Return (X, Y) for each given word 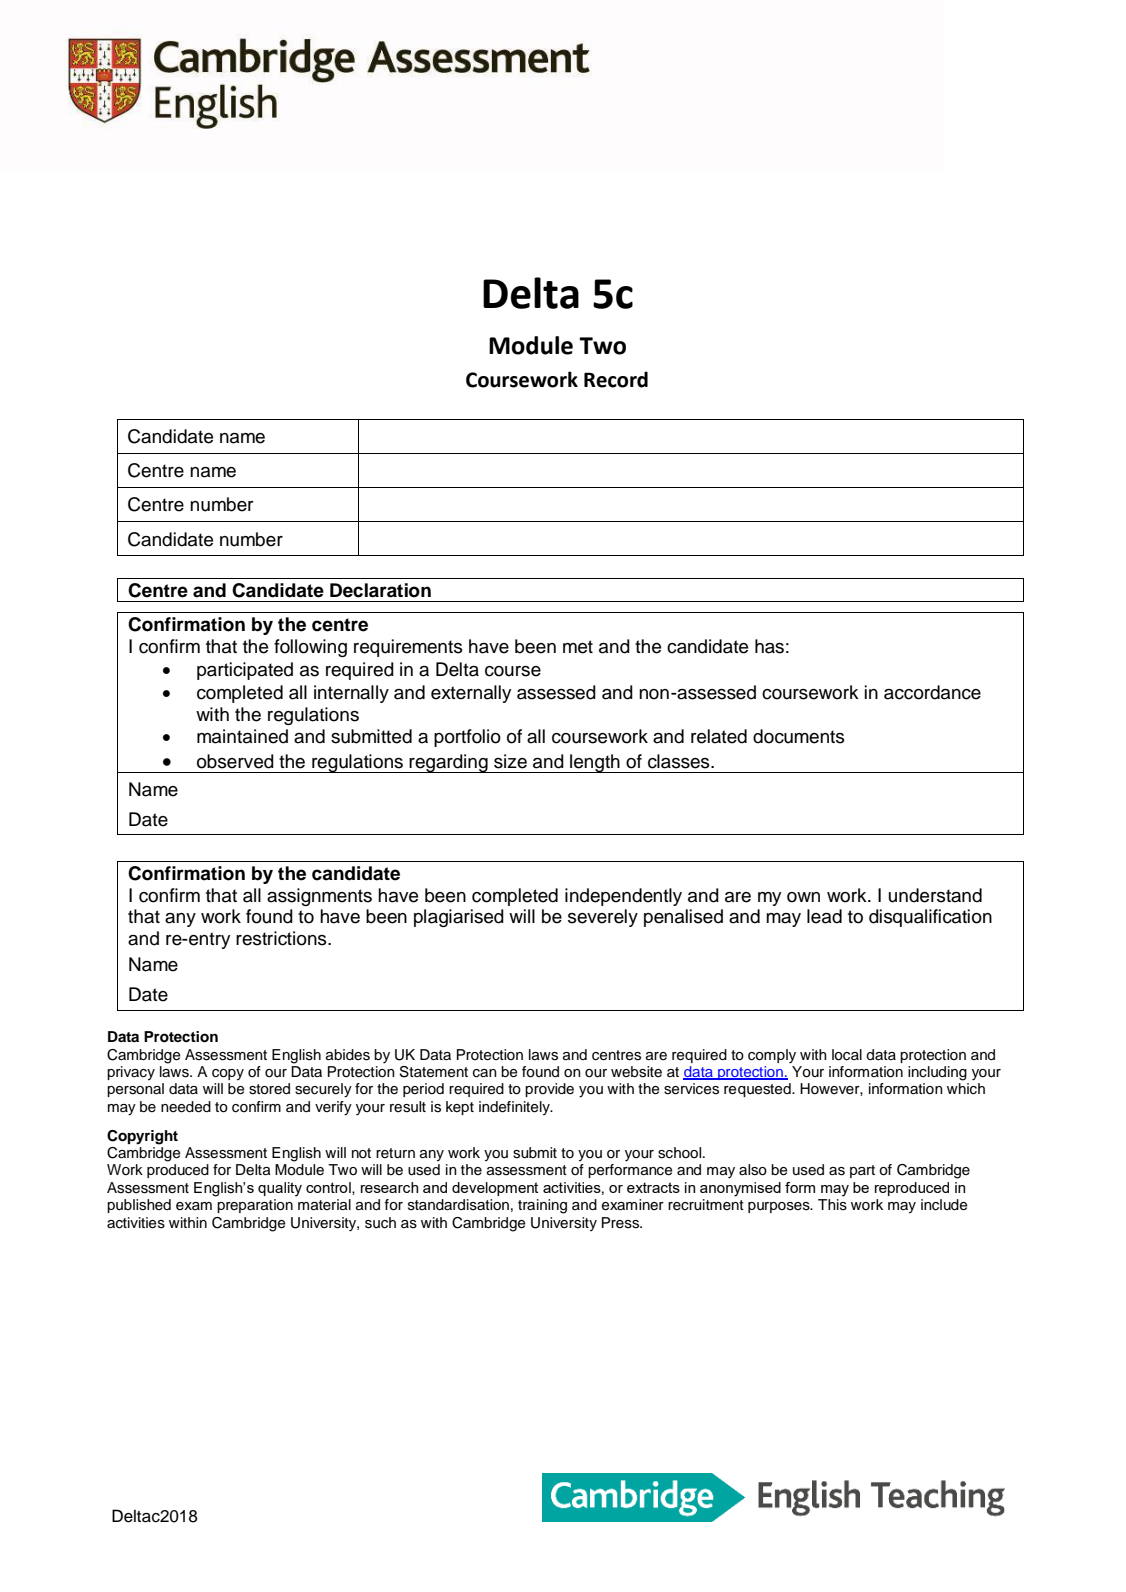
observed (235, 761)
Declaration (380, 590)
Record (616, 379)
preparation (255, 1206)
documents (799, 736)
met (578, 647)
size (510, 761)
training (542, 1206)
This (832, 1205)
